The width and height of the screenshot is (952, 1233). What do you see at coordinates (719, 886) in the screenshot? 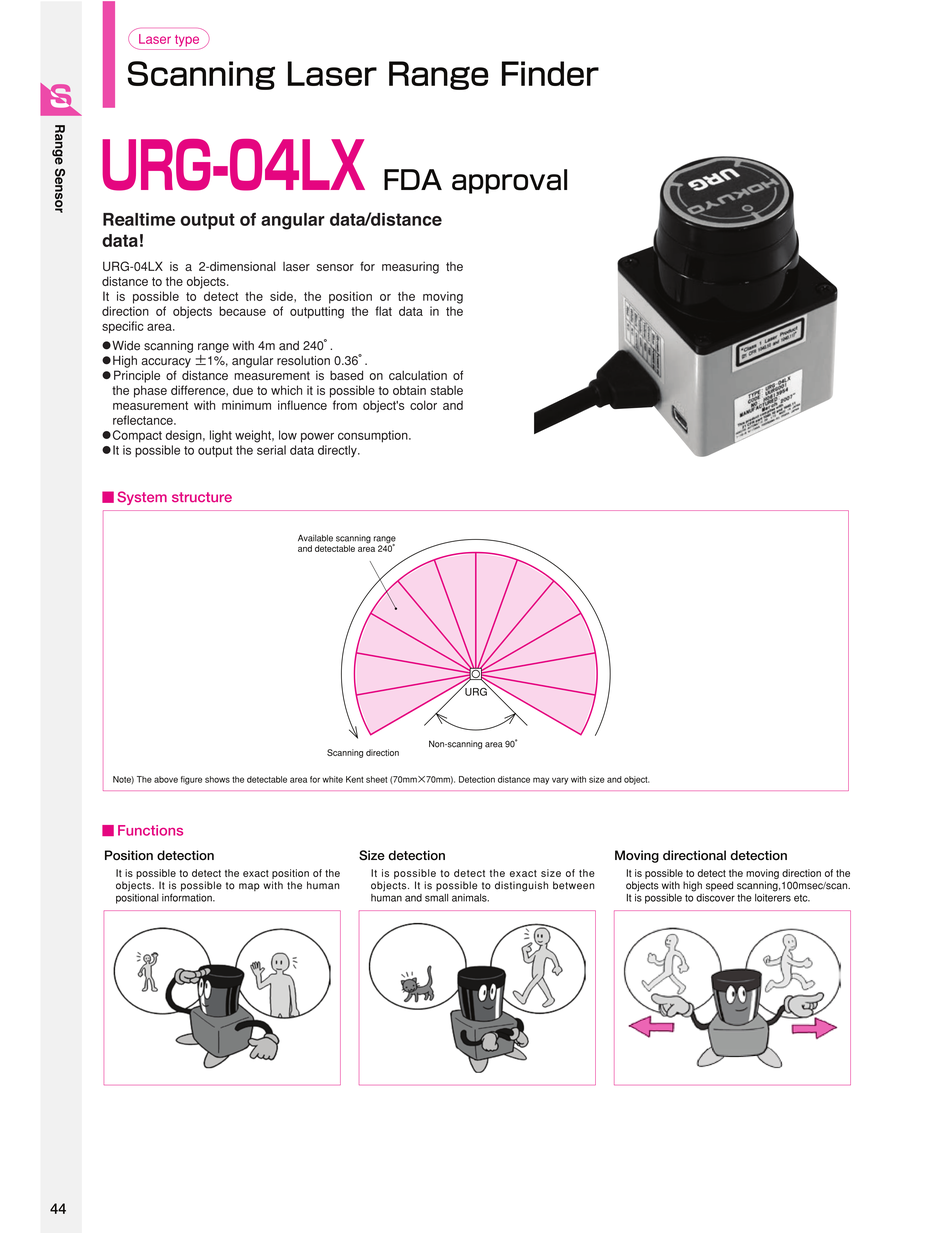
I see `speed` at bounding box center [719, 886].
